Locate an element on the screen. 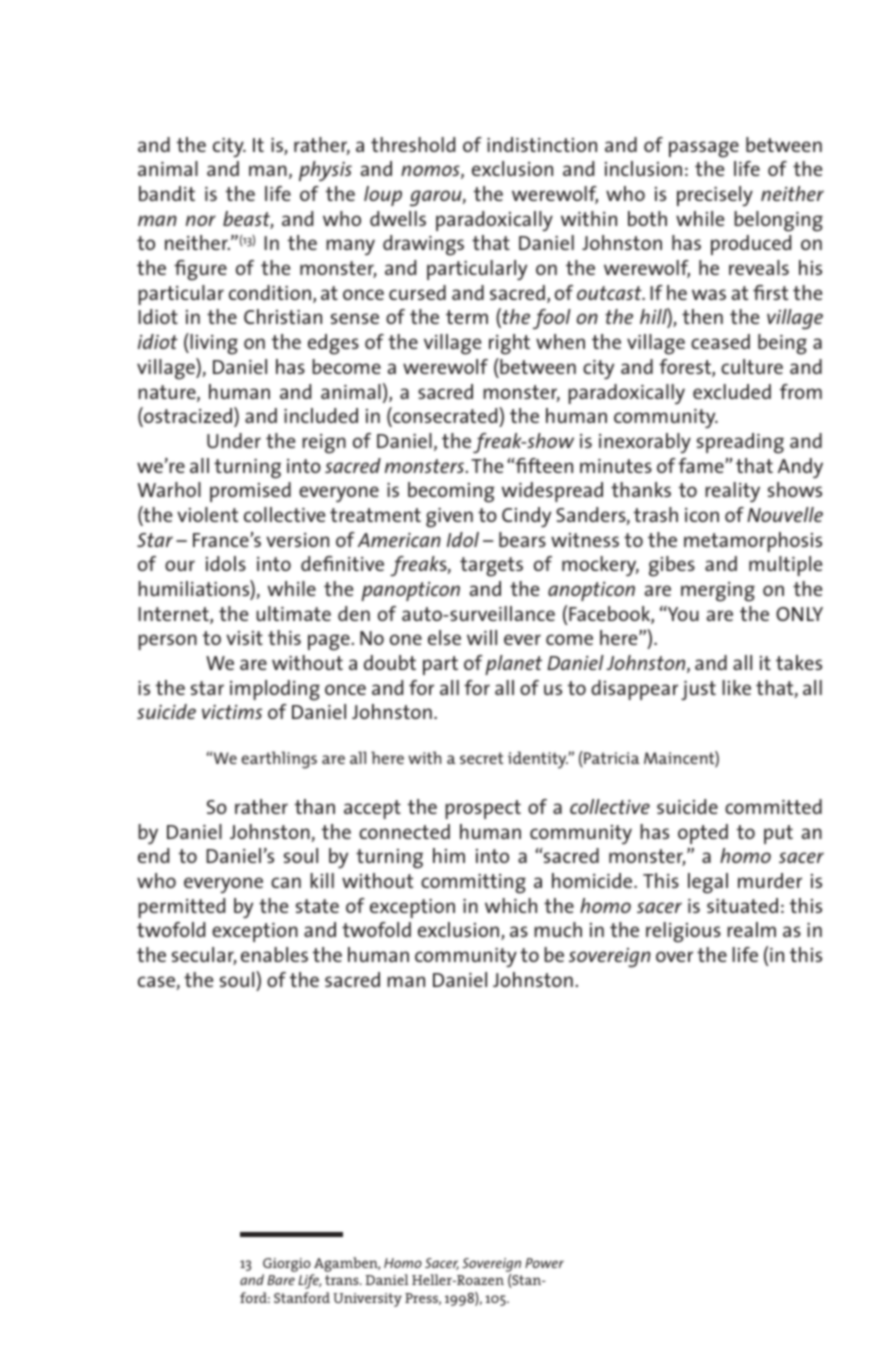  victims is located at coordinates (232, 712).
